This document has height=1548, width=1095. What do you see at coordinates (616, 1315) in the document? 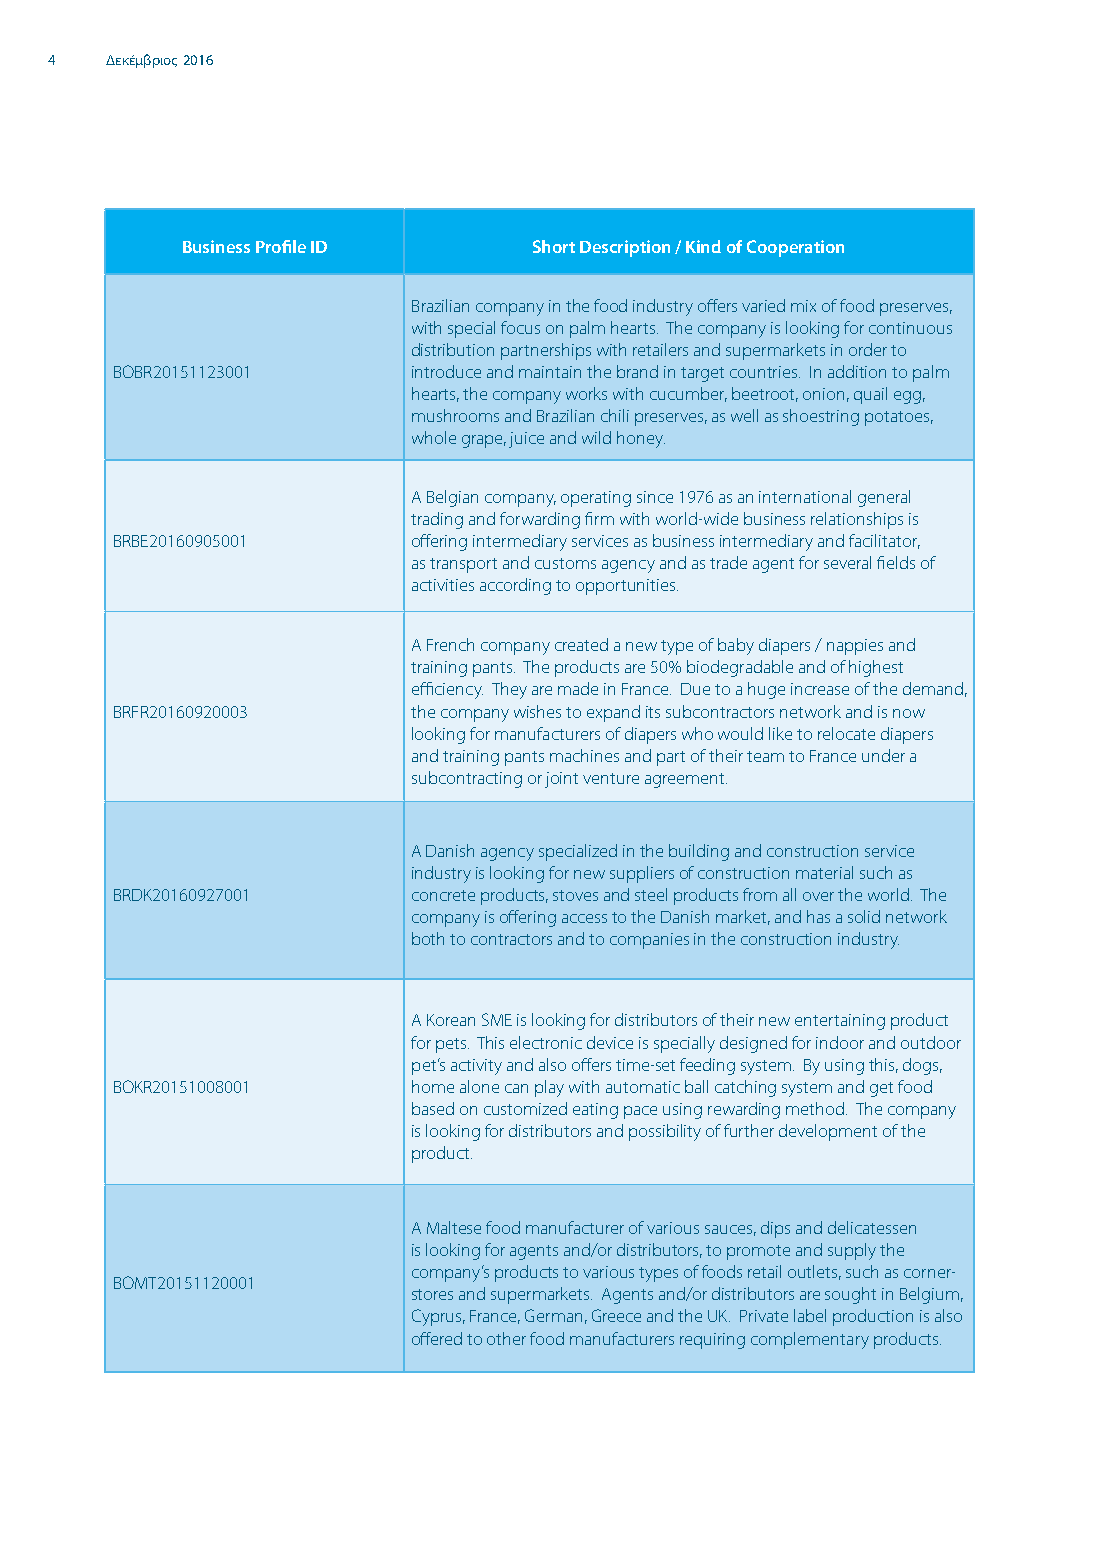
I see `Greece` at bounding box center [616, 1315].
